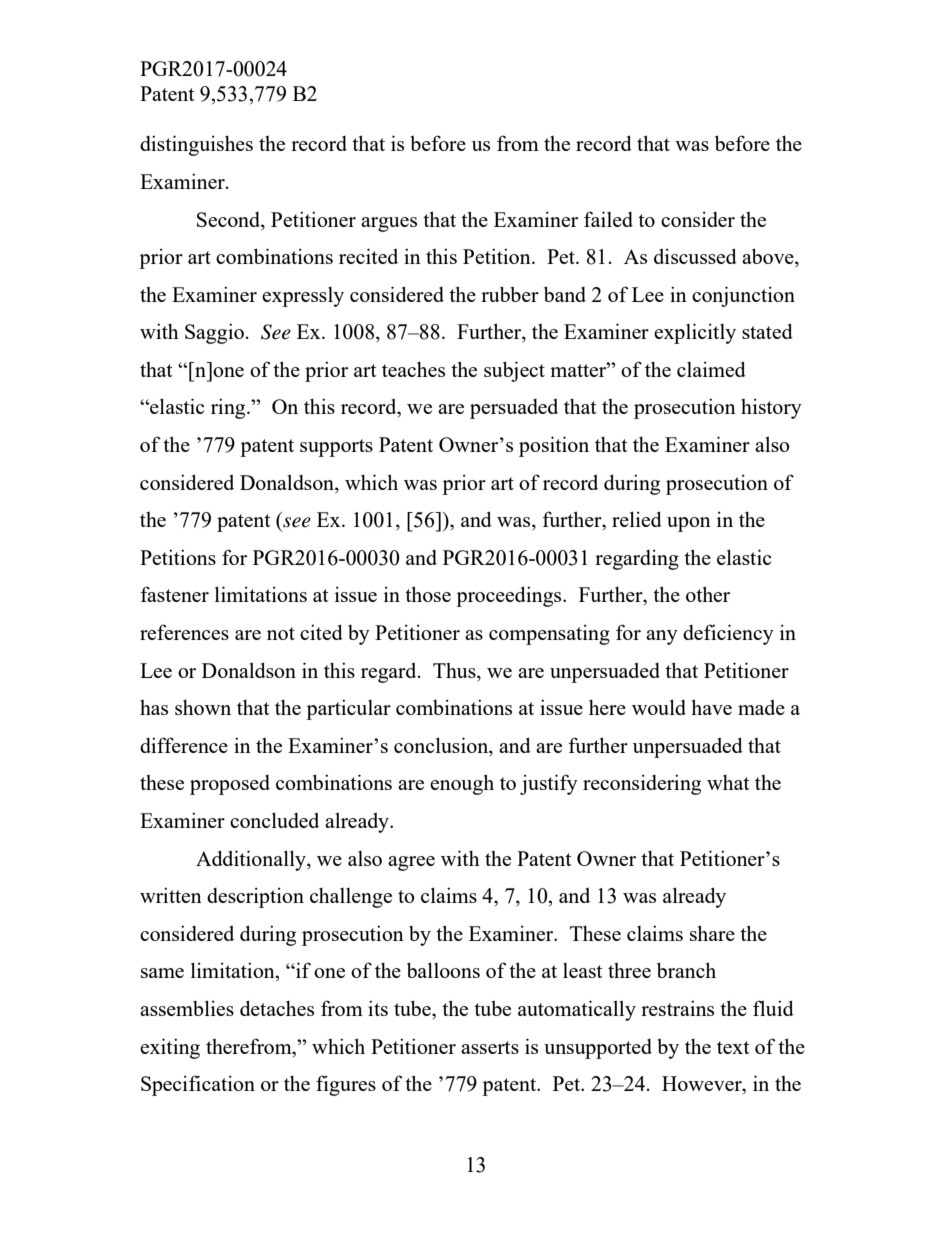 This screenshot has width=952, height=1233. Describe the element at coordinates (695, 256) in the screenshot. I see `discussed` at that location.
